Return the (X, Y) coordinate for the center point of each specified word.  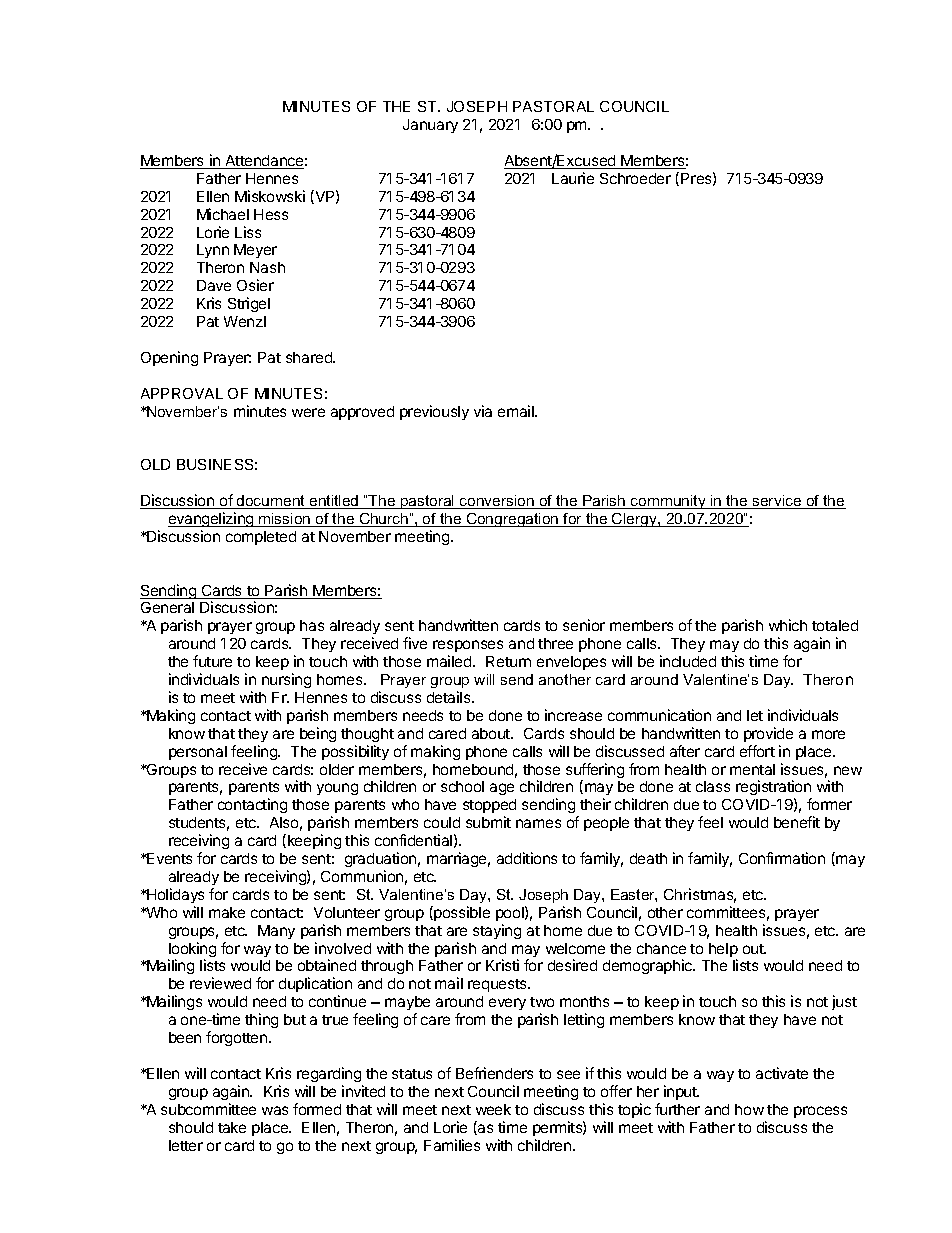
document (271, 502)
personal (198, 753)
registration (774, 789)
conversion (497, 502)
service (777, 502)
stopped (489, 808)
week (493, 1109)
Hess (271, 214)
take (232, 1127)
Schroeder (635, 178)
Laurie (573, 178)
